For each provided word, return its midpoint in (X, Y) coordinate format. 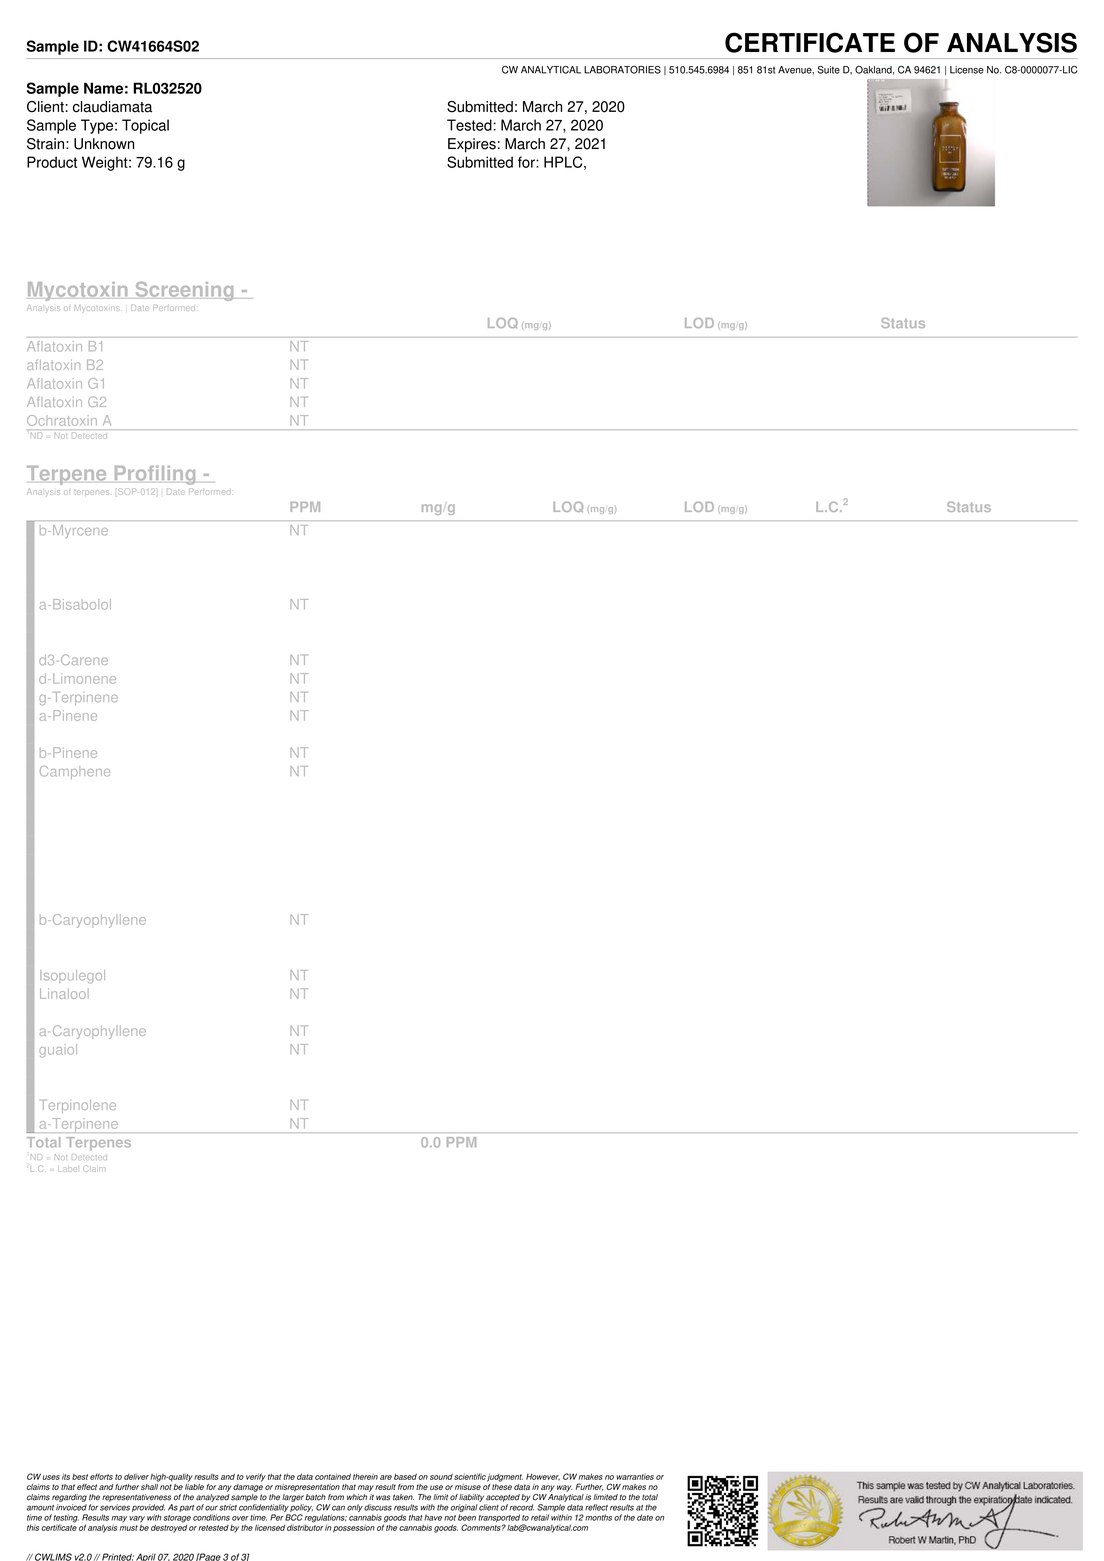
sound (441, 1477)
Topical (145, 126)
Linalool (64, 993)
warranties (635, 1476)
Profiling (155, 475)
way (565, 1488)
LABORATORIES (622, 70)
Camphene (75, 772)
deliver (136, 1476)
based (405, 1476)
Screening (184, 291)
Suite (828, 70)
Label (67, 1169)
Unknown (104, 144)
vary (137, 1520)
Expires (472, 145)
